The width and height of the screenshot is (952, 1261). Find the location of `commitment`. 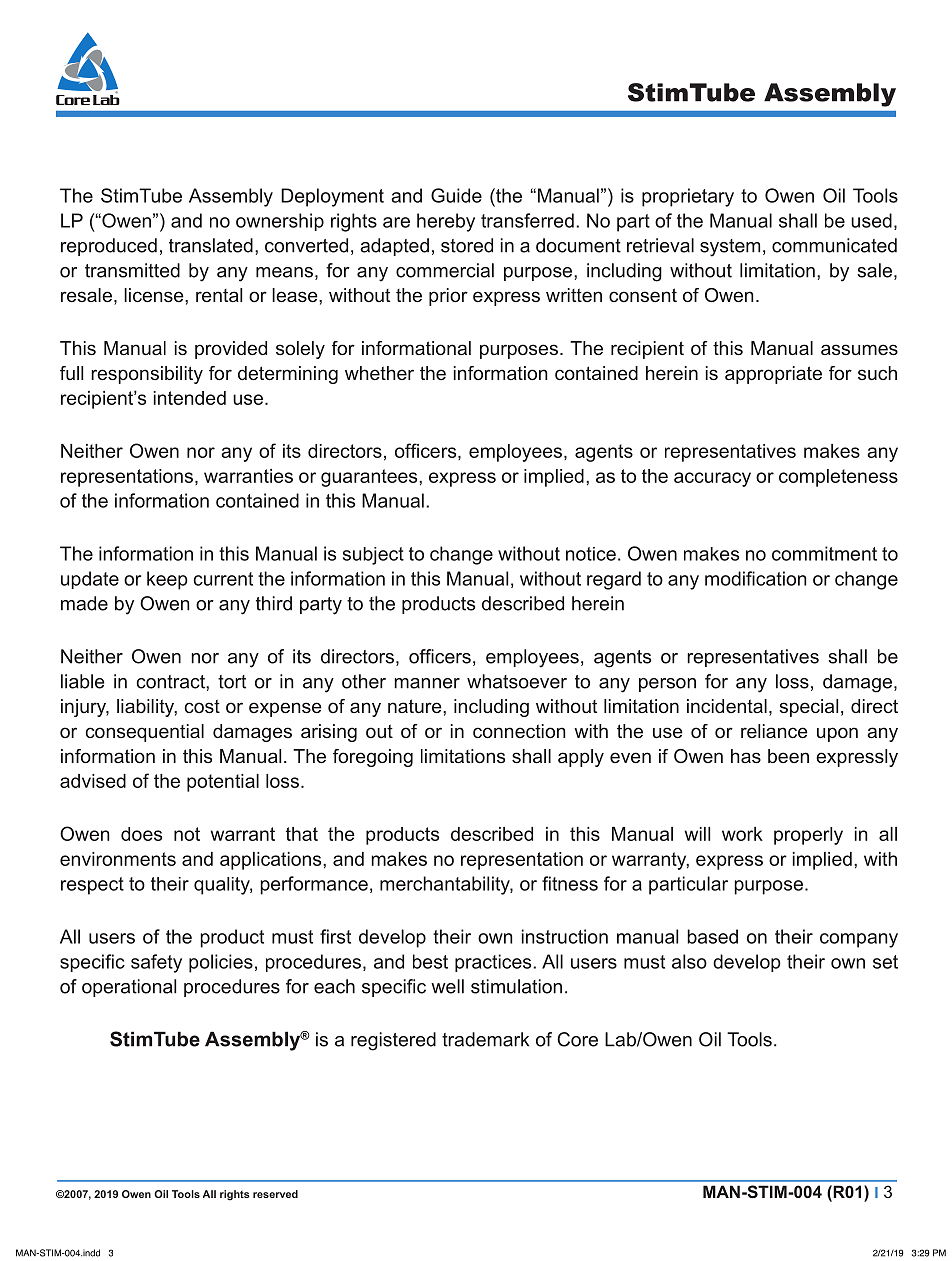

commitment is located at coordinates (824, 553).
